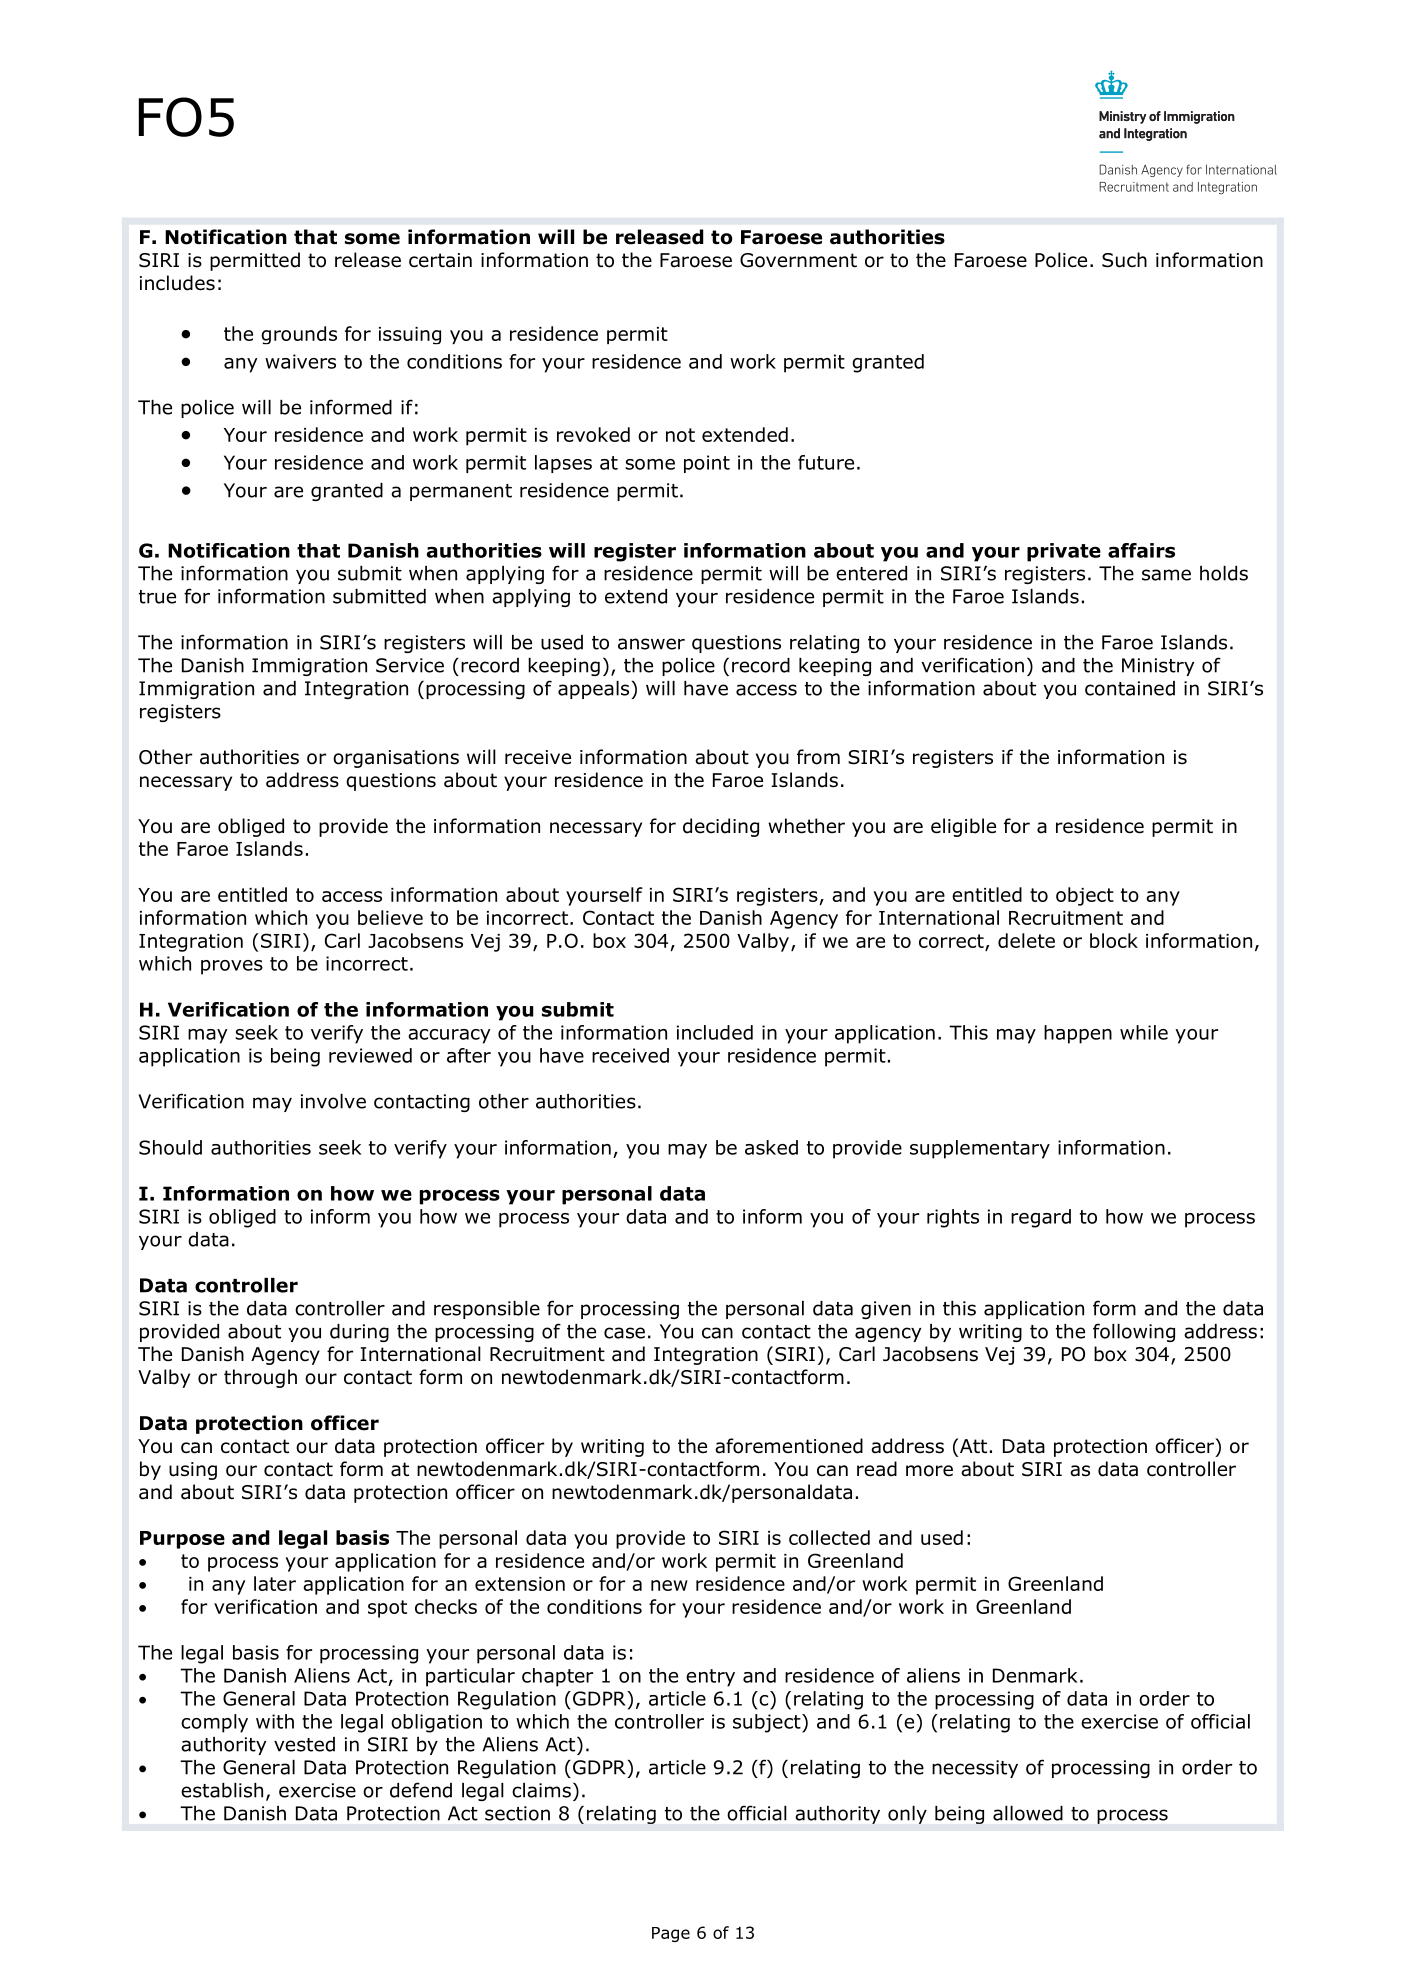 The image size is (1406, 1988). I want to click on Such, so click(1124, 260).
